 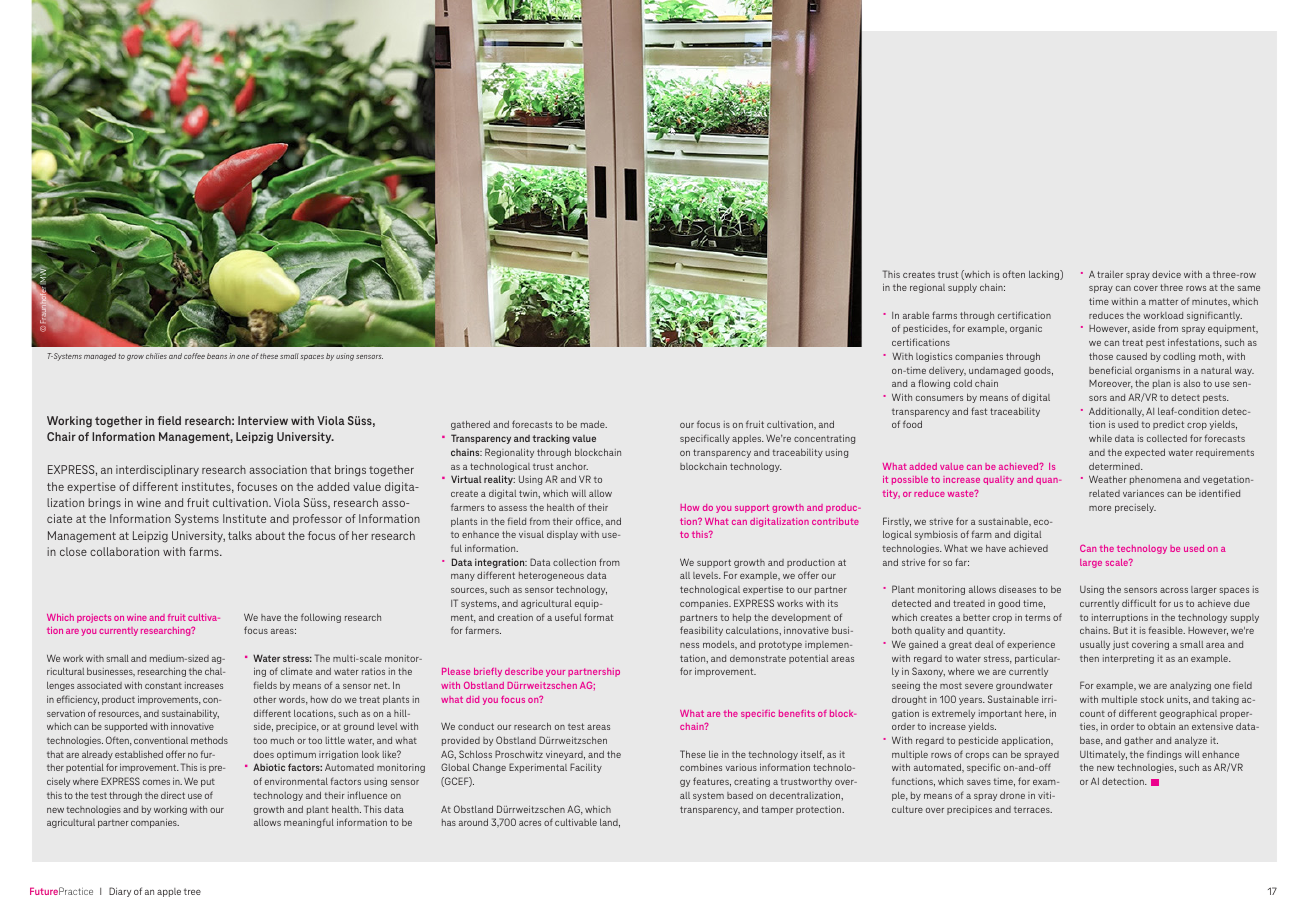 What do you see at coordinates (1163, 301) in the screenshot?
I see `matter` at bounding box center [1163, 301].
